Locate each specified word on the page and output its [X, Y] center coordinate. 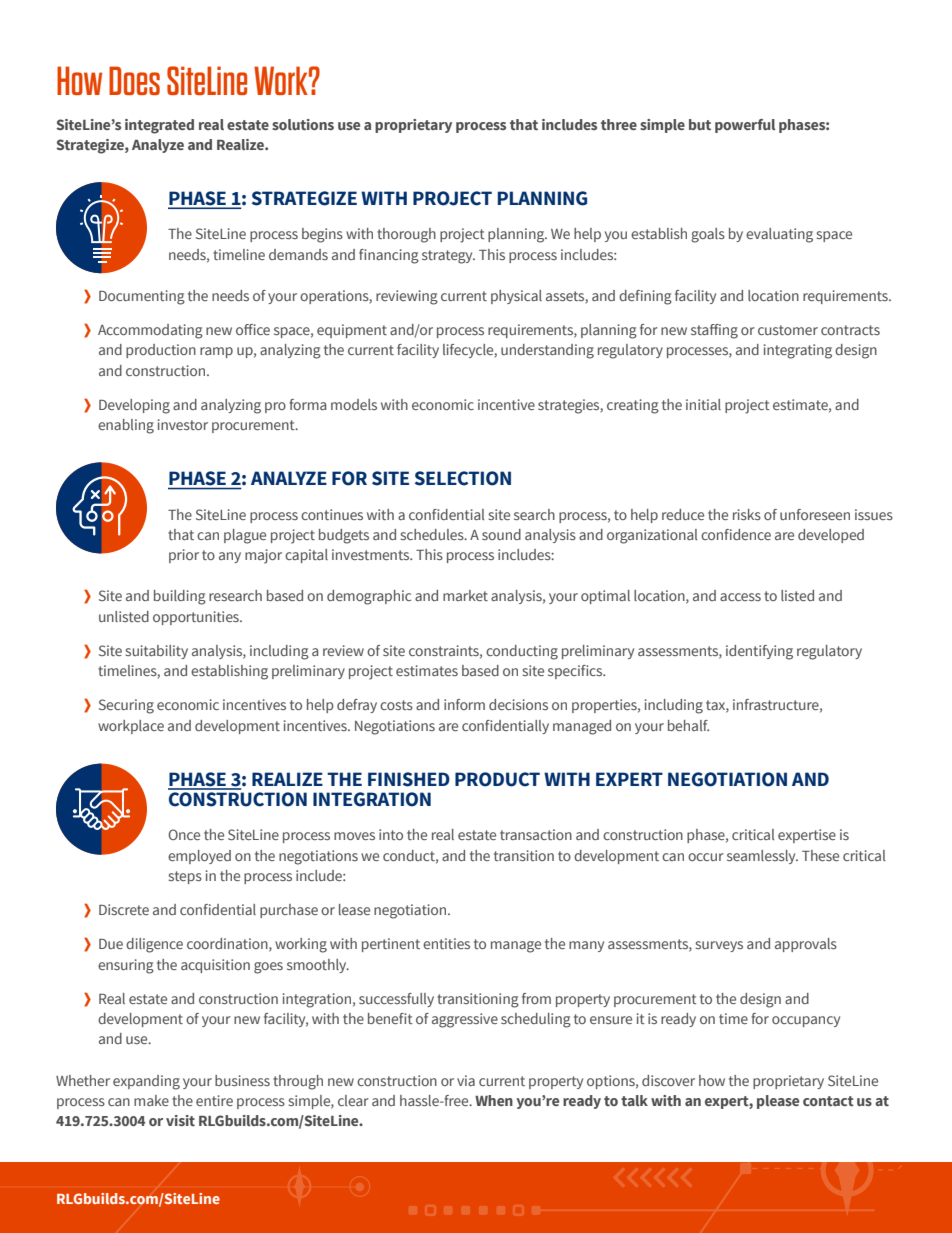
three [619, 124]
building [180, 597]
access [740, 597]
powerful [745, 126]
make [151, 1100]
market [465, 595]
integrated [159, 126]
